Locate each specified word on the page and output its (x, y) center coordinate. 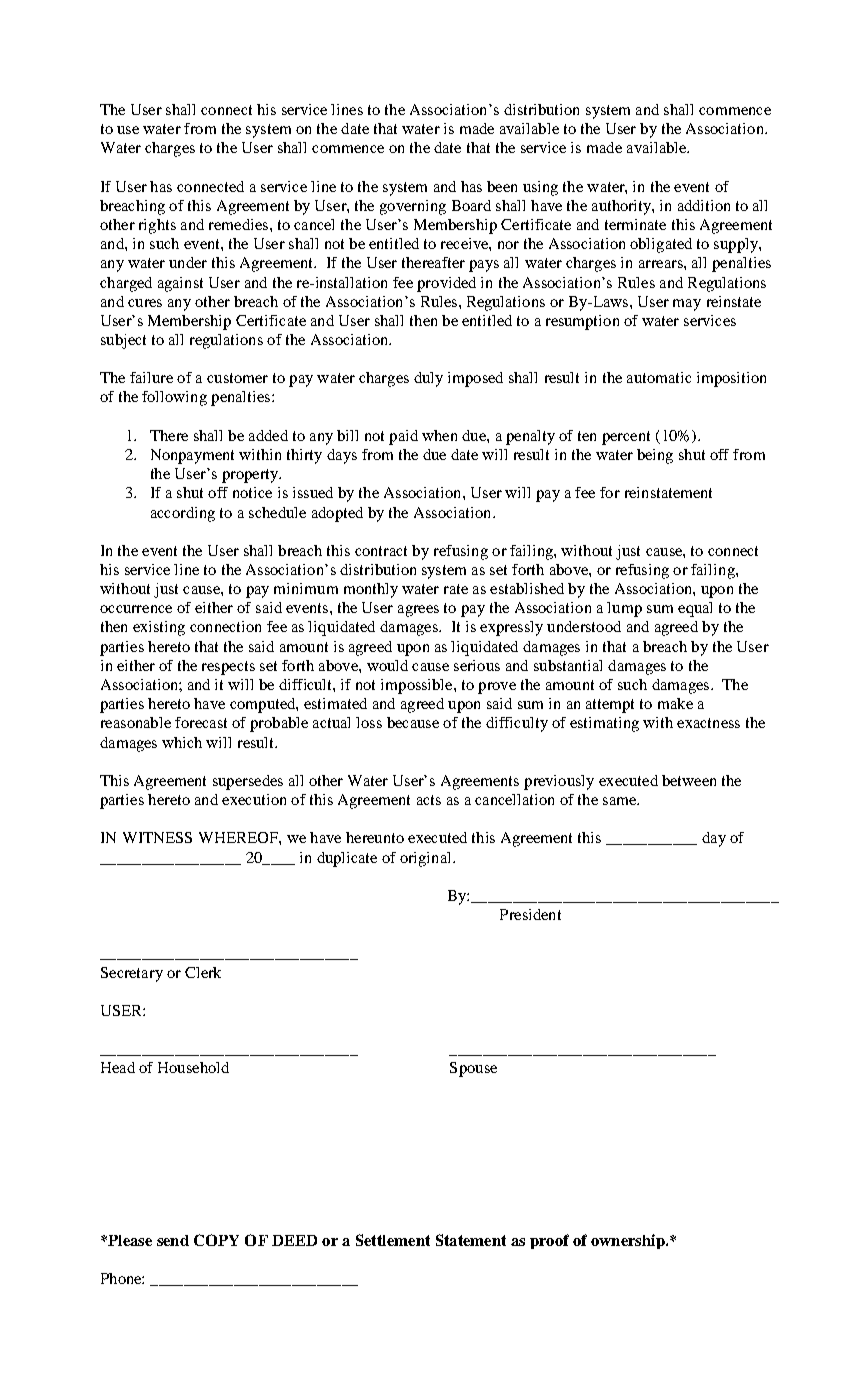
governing (413, 207)
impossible (418, 686)
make (675, 703)
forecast (201, 722)
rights (157, 226)
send (173, 1240)
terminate (635, 224)
